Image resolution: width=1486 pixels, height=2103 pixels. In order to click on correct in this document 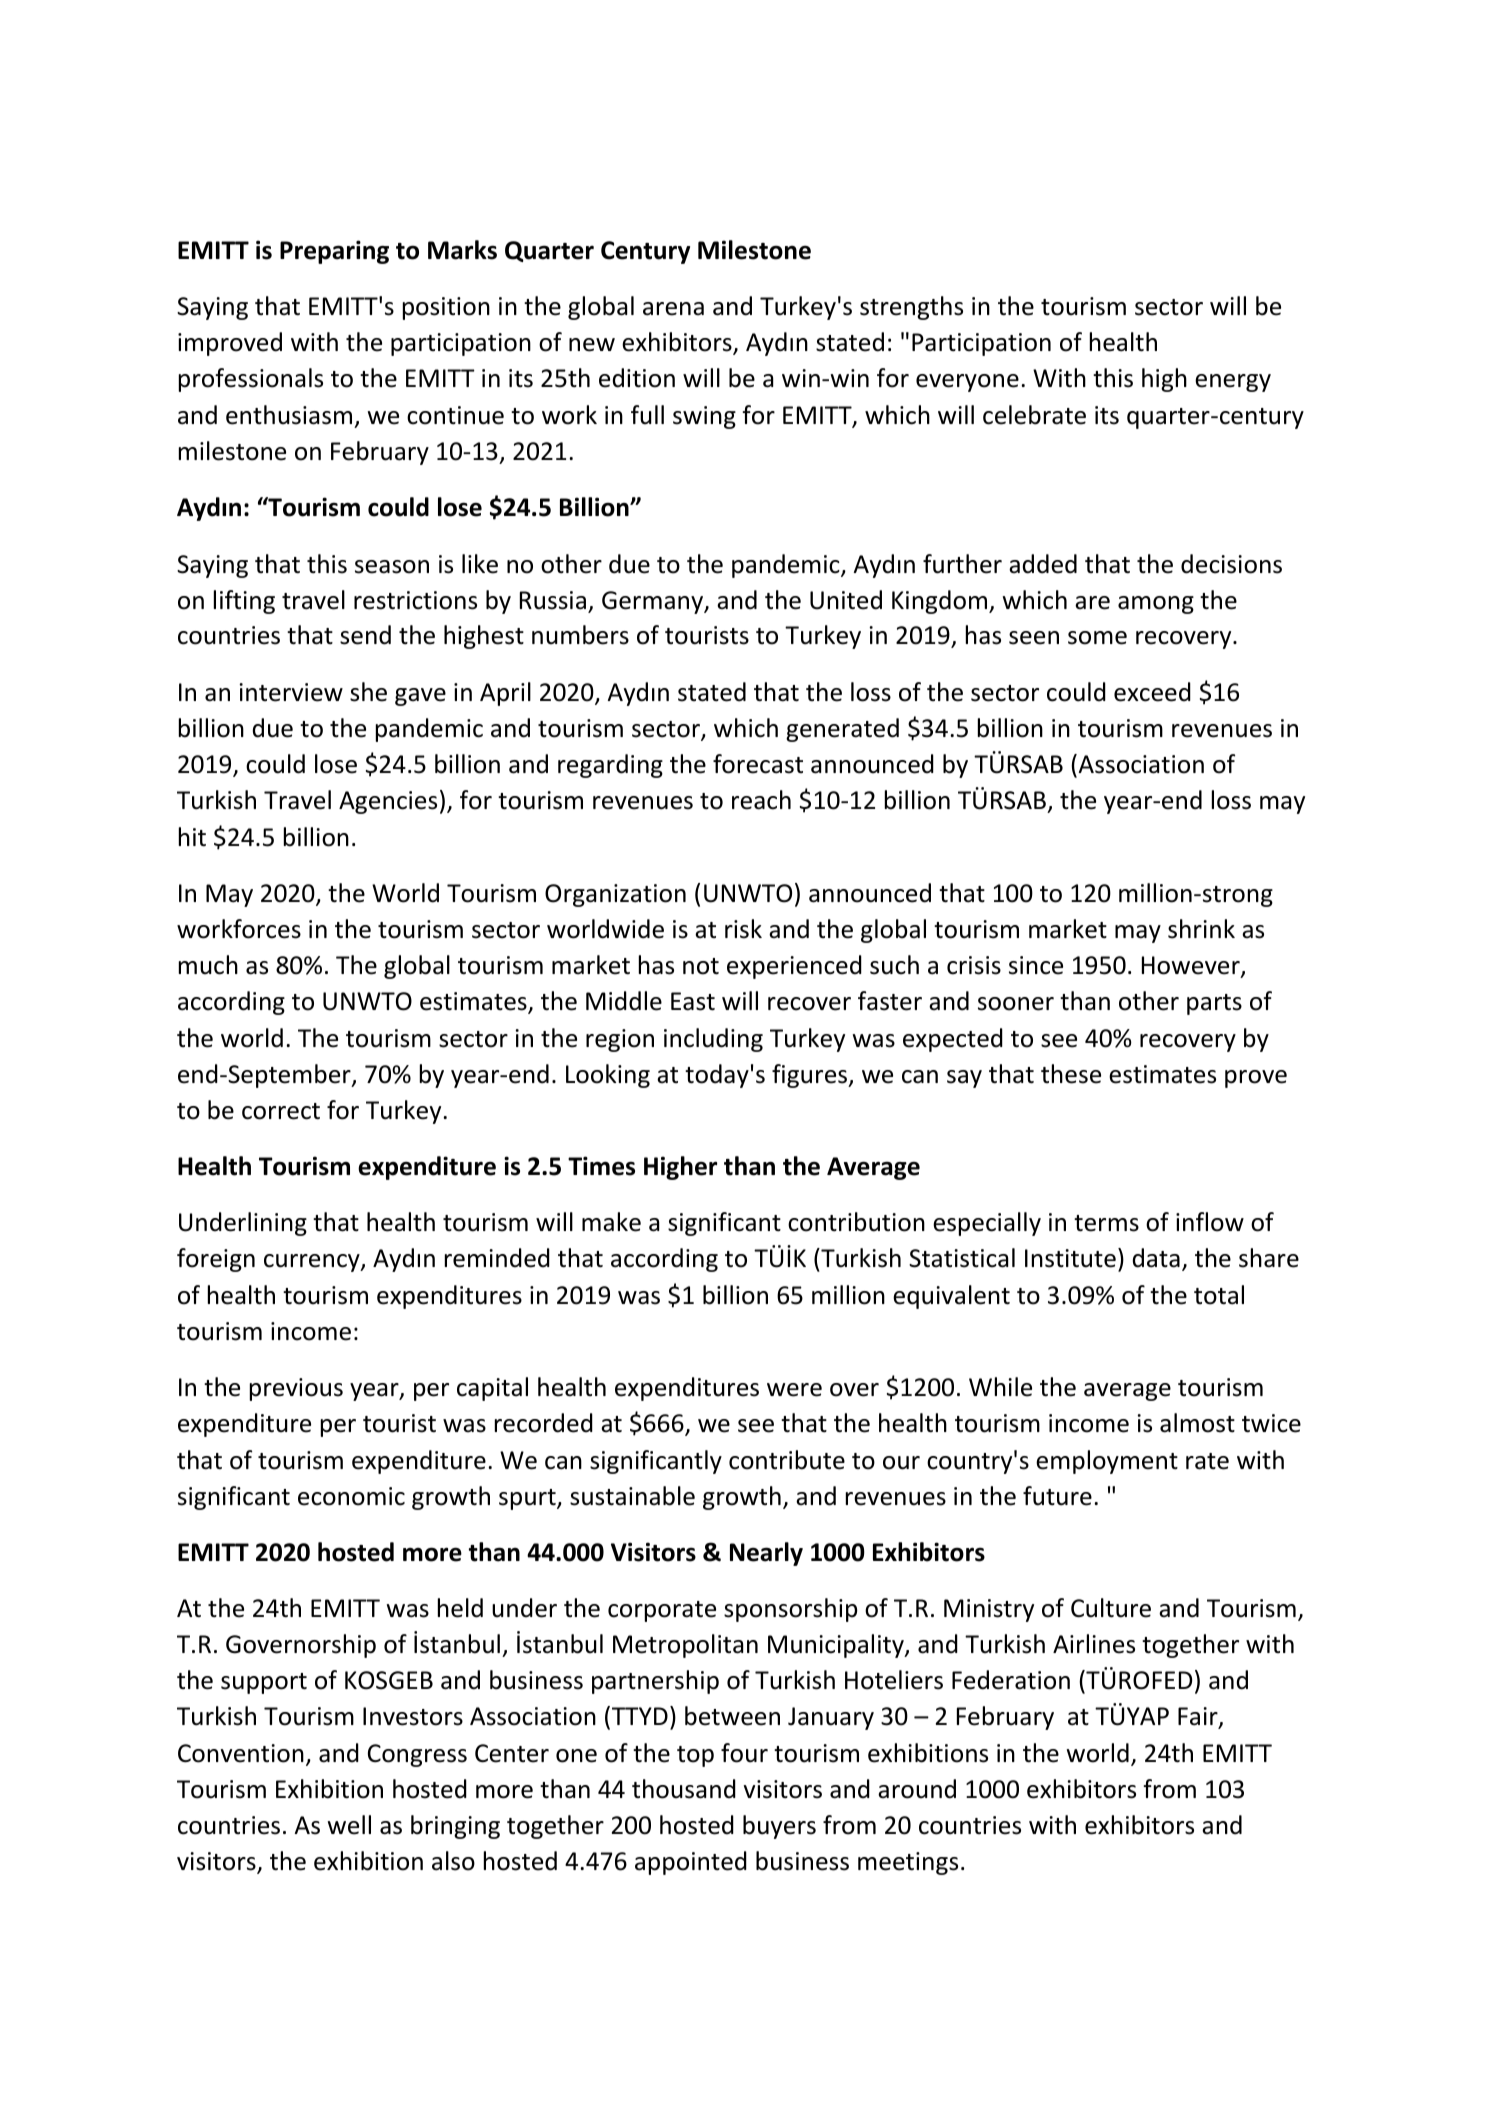, I will do `click(281, 1111)`.
